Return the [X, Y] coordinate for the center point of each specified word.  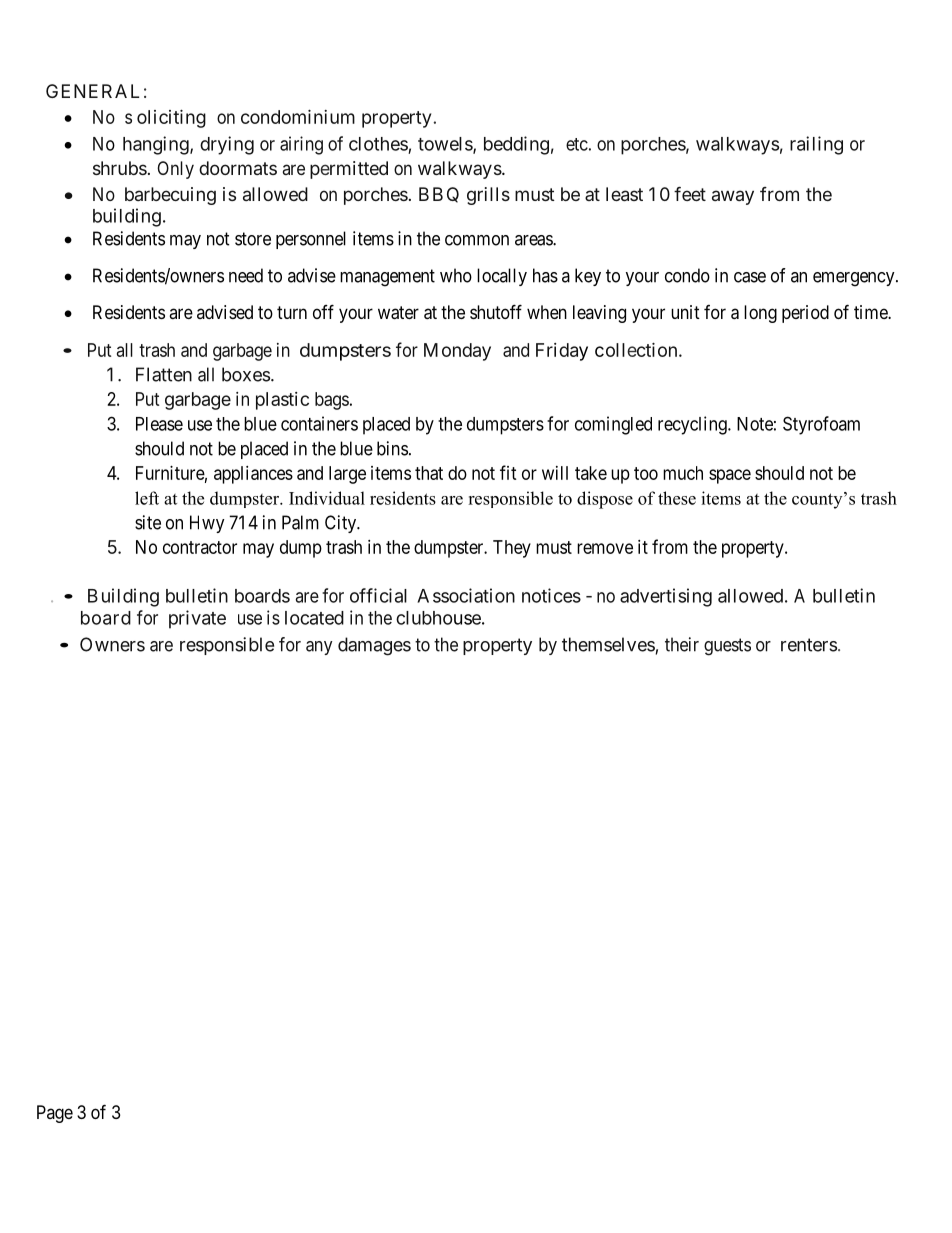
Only [175, 170]
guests [727, 647]
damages [374, 646]
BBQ [439, 195]
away [733, 197]
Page [55, 1114]
